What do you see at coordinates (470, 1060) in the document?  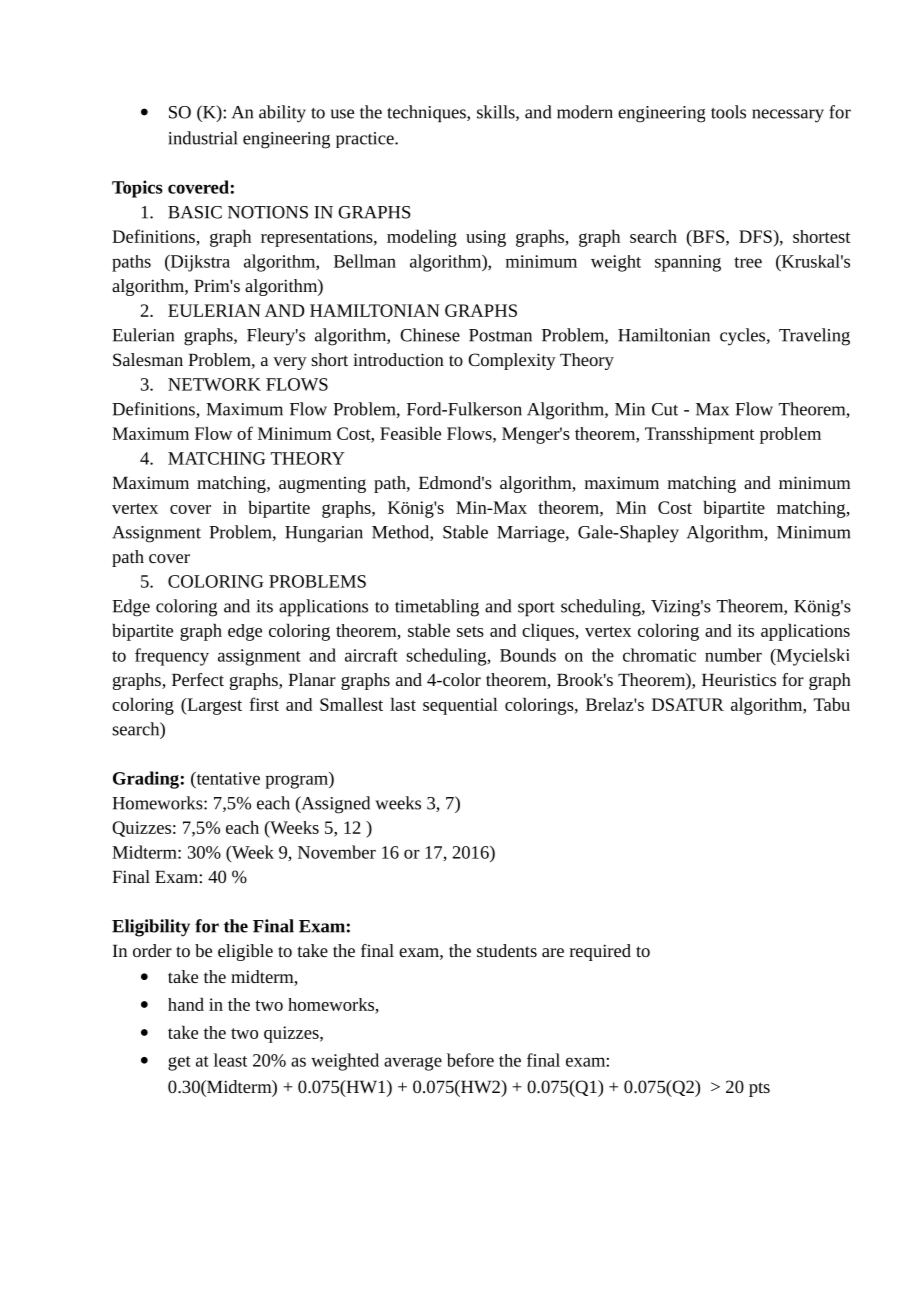 I see `before` at bounding box center [470, 1060].
